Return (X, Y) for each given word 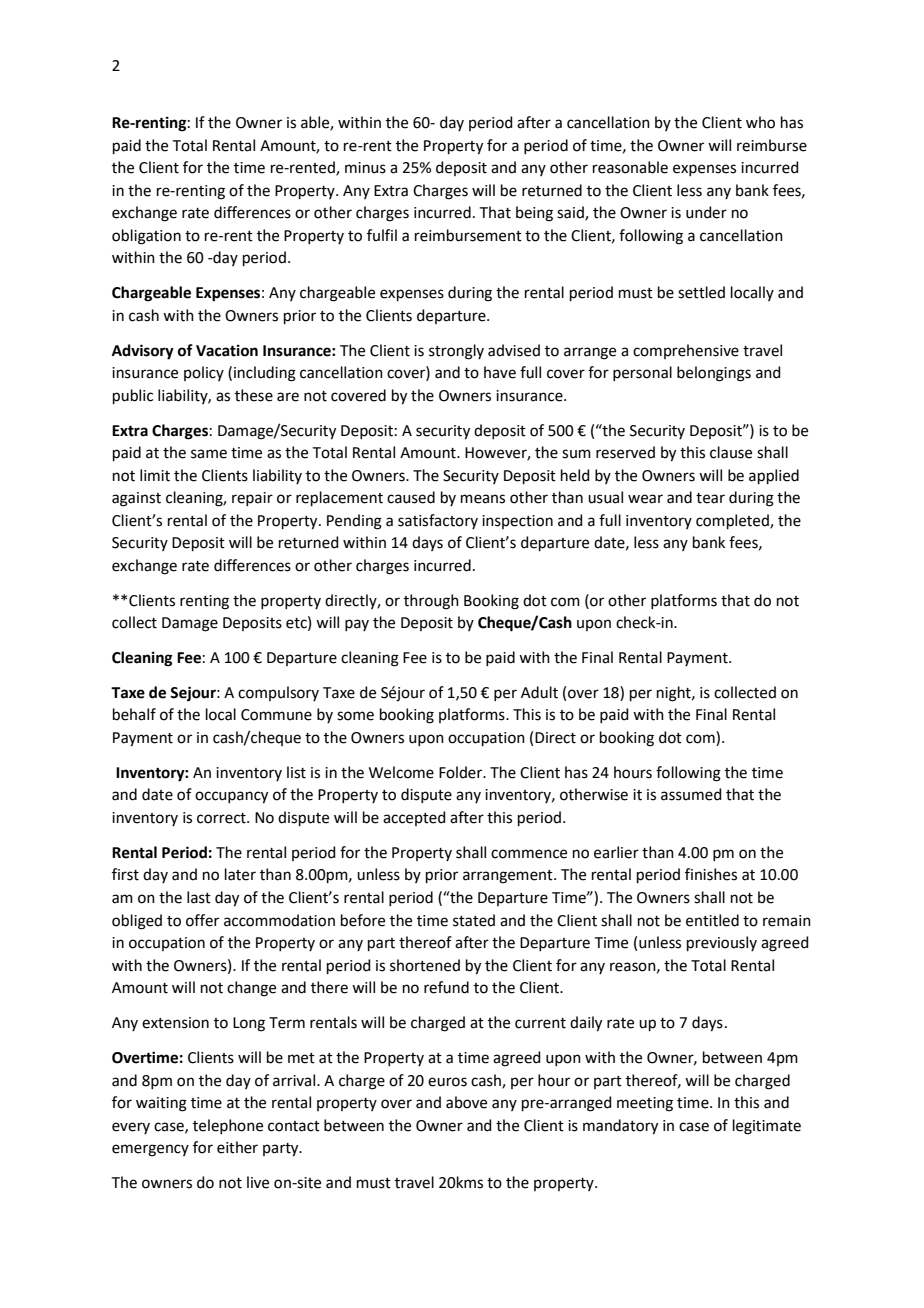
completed (733, 521)
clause (731, 452)
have (500, 372)
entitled (712, 920)
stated (474, 920)
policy (204, 373)
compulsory (278, 693)
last (199, 897)
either (237, 1147)
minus (365, 168)
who (760, 122)
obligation (146, 237)
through (431, 602)
